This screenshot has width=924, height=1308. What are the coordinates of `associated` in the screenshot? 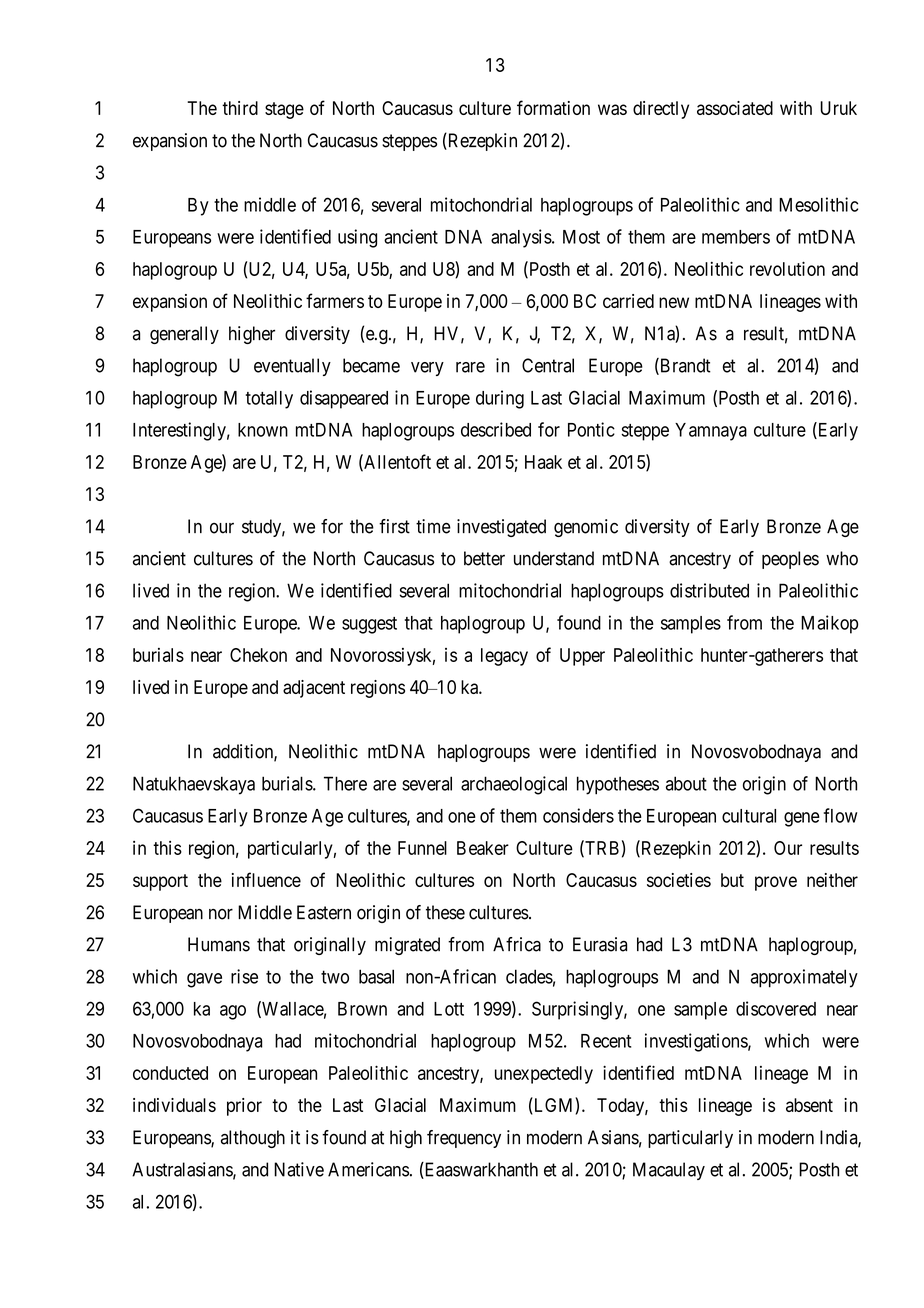 It's located at (735, 108).
